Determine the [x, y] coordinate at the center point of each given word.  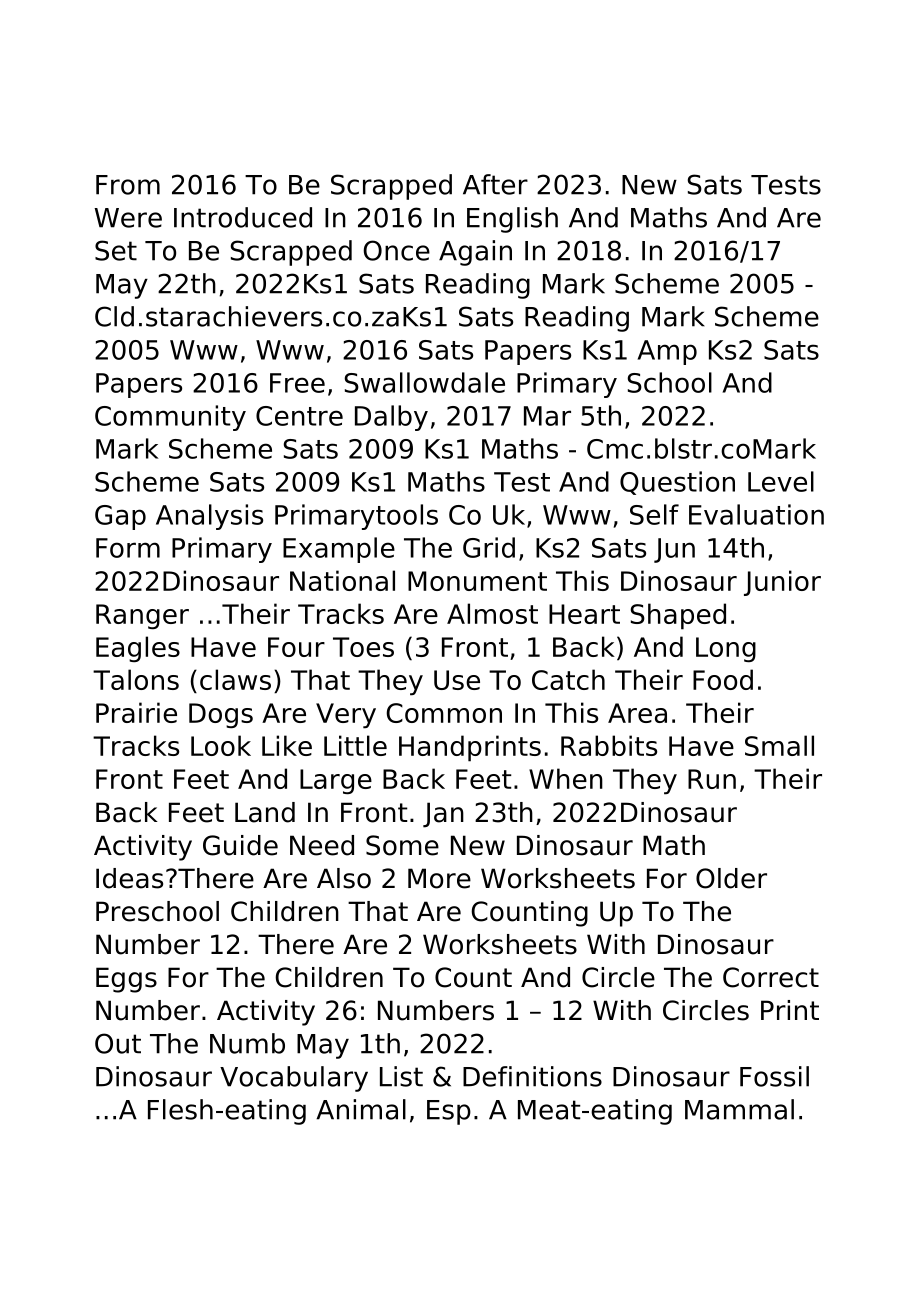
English [512, 220]
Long [726, 650]
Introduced [243, 217]
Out [118, 1043]
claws [235, 679]
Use [457, 680]
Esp [449, 1112]
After [495, 184]
